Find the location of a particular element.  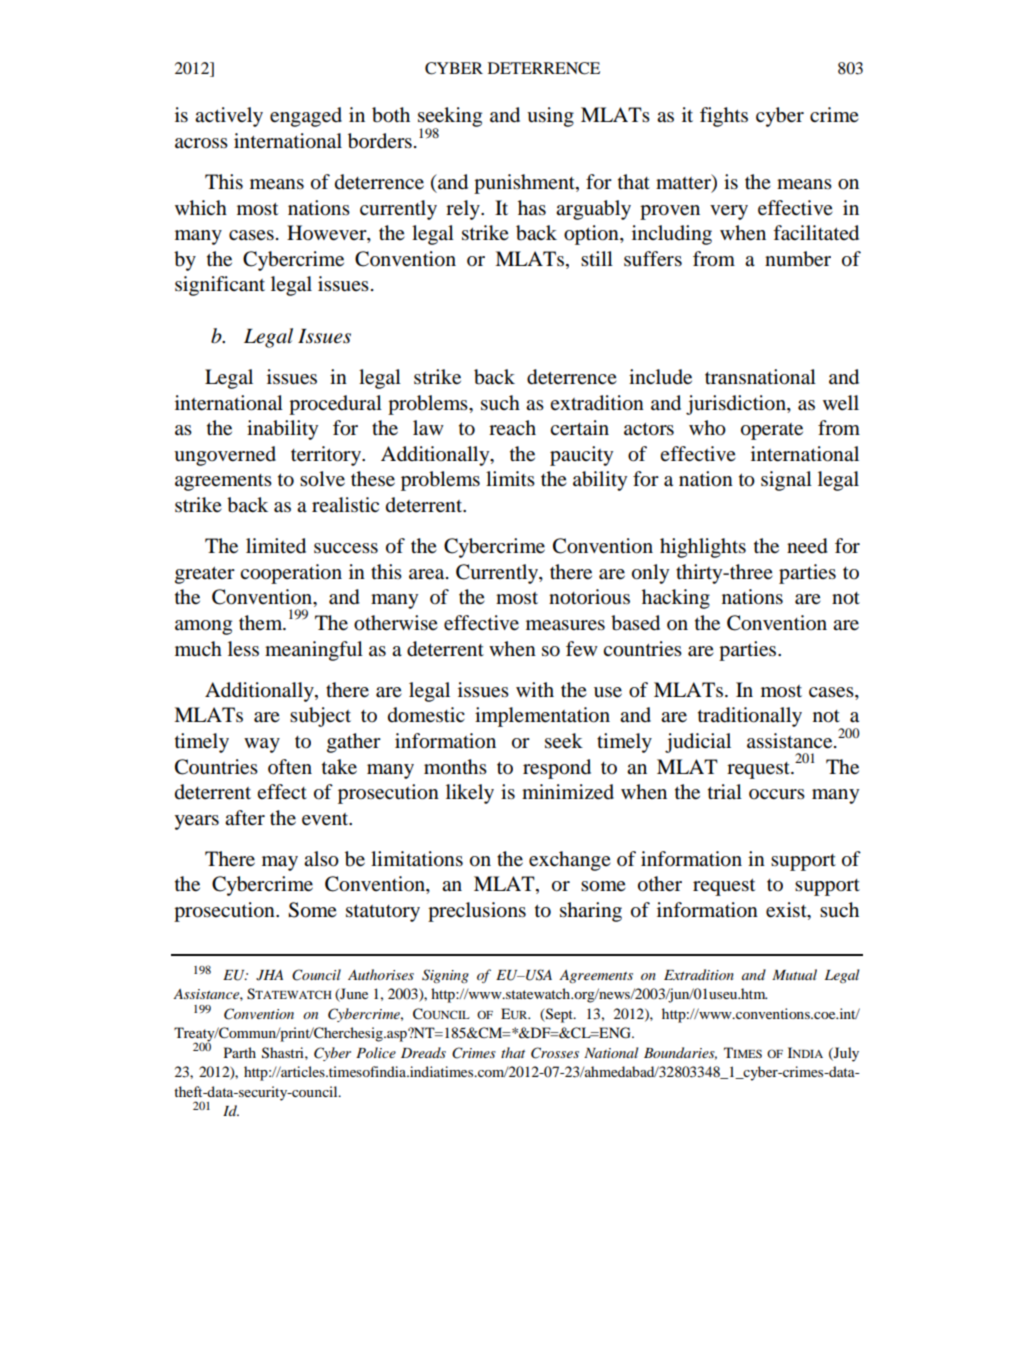

engaged is located at coordinates (306, 117).
